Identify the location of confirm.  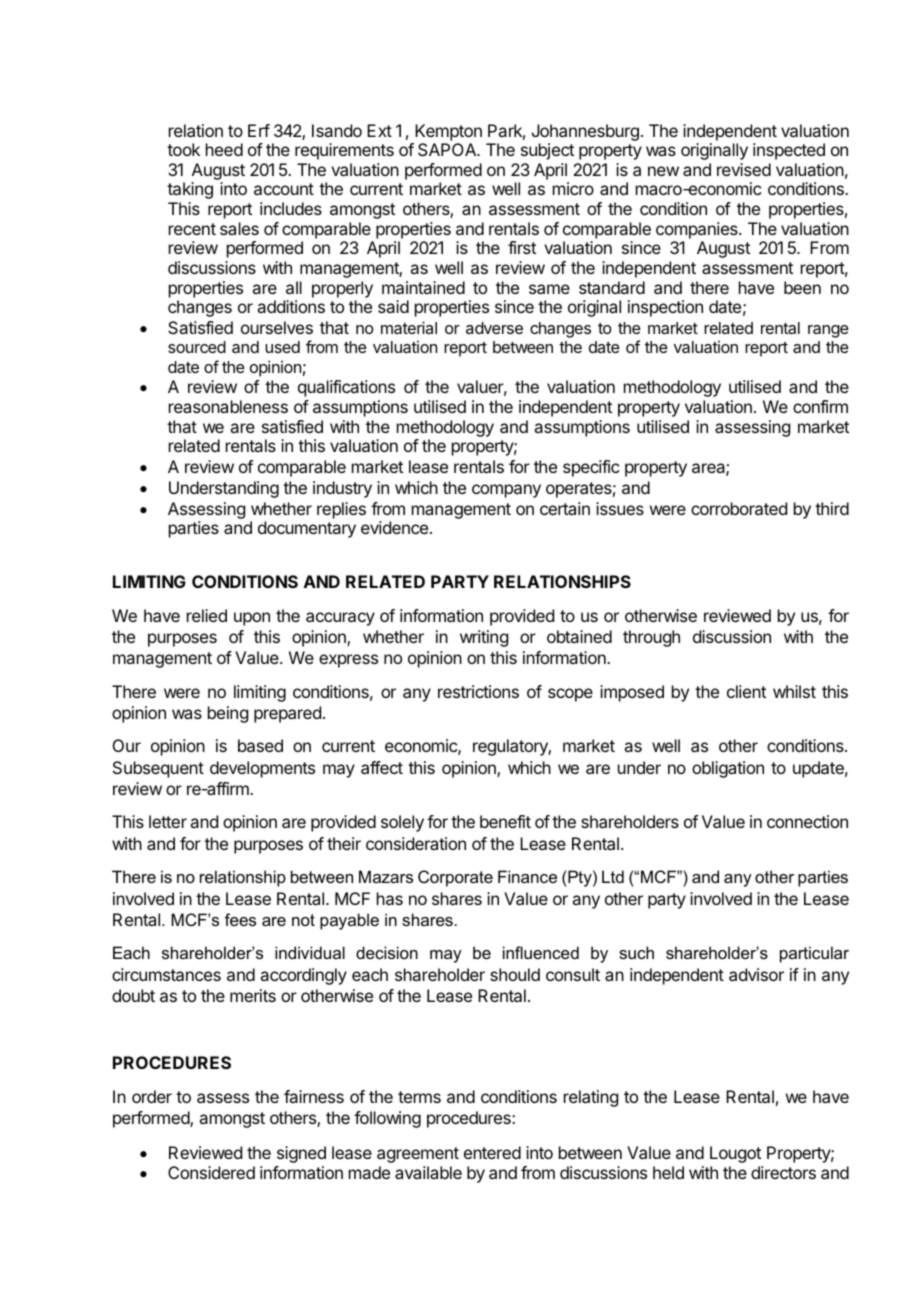
(820, 406).
